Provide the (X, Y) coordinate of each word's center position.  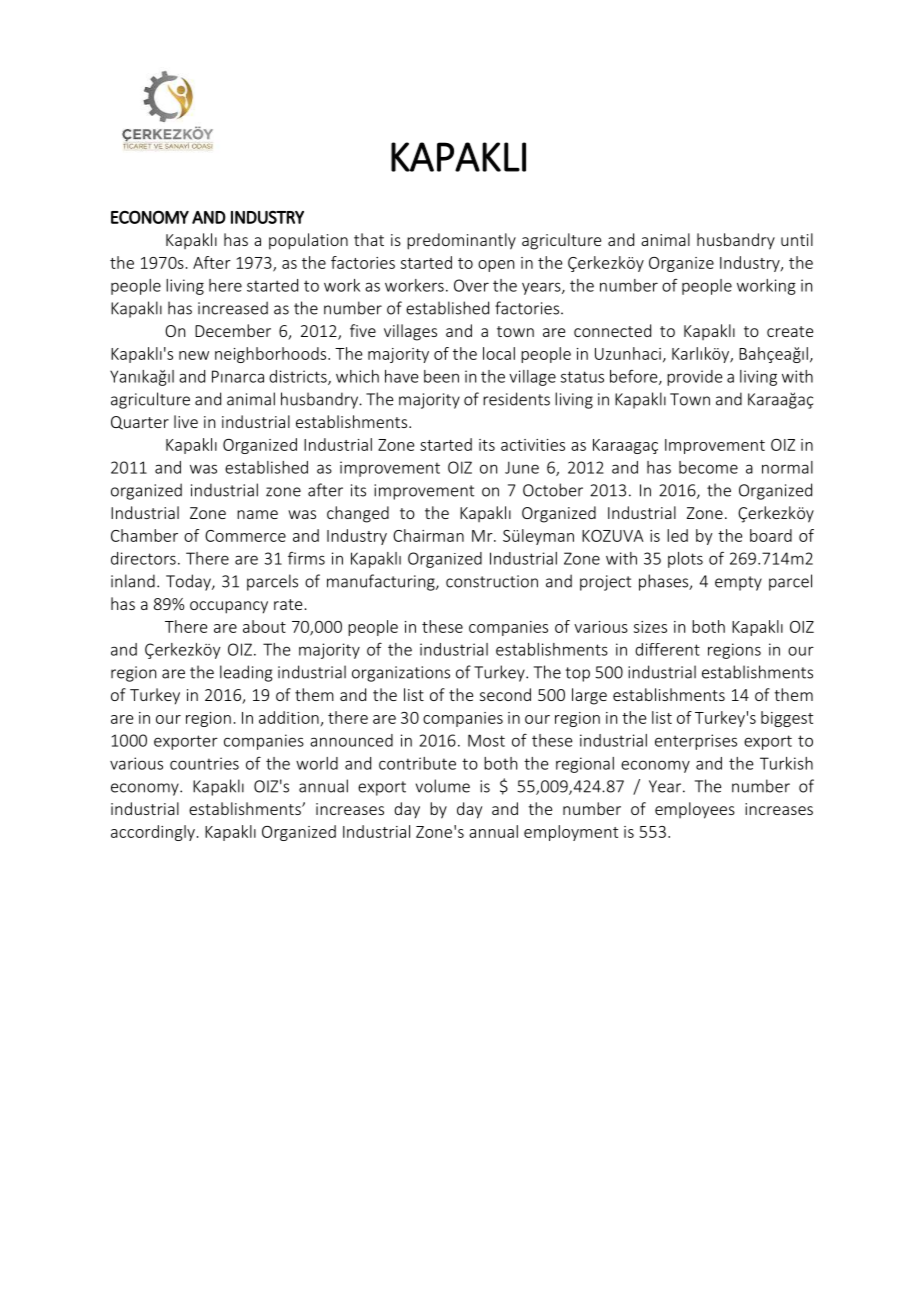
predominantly (461, 241)
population (308, 241)
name (257, 514)
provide (695, 378)
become (708, 467)
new (194, 355)
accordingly (153, 833)
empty (738, 583)
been (441, 376)
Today (189, 582)
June (522, 467)
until (797, 239)
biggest (787, 719)
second (505, 694)
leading (246, 673)
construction (492, 581)
